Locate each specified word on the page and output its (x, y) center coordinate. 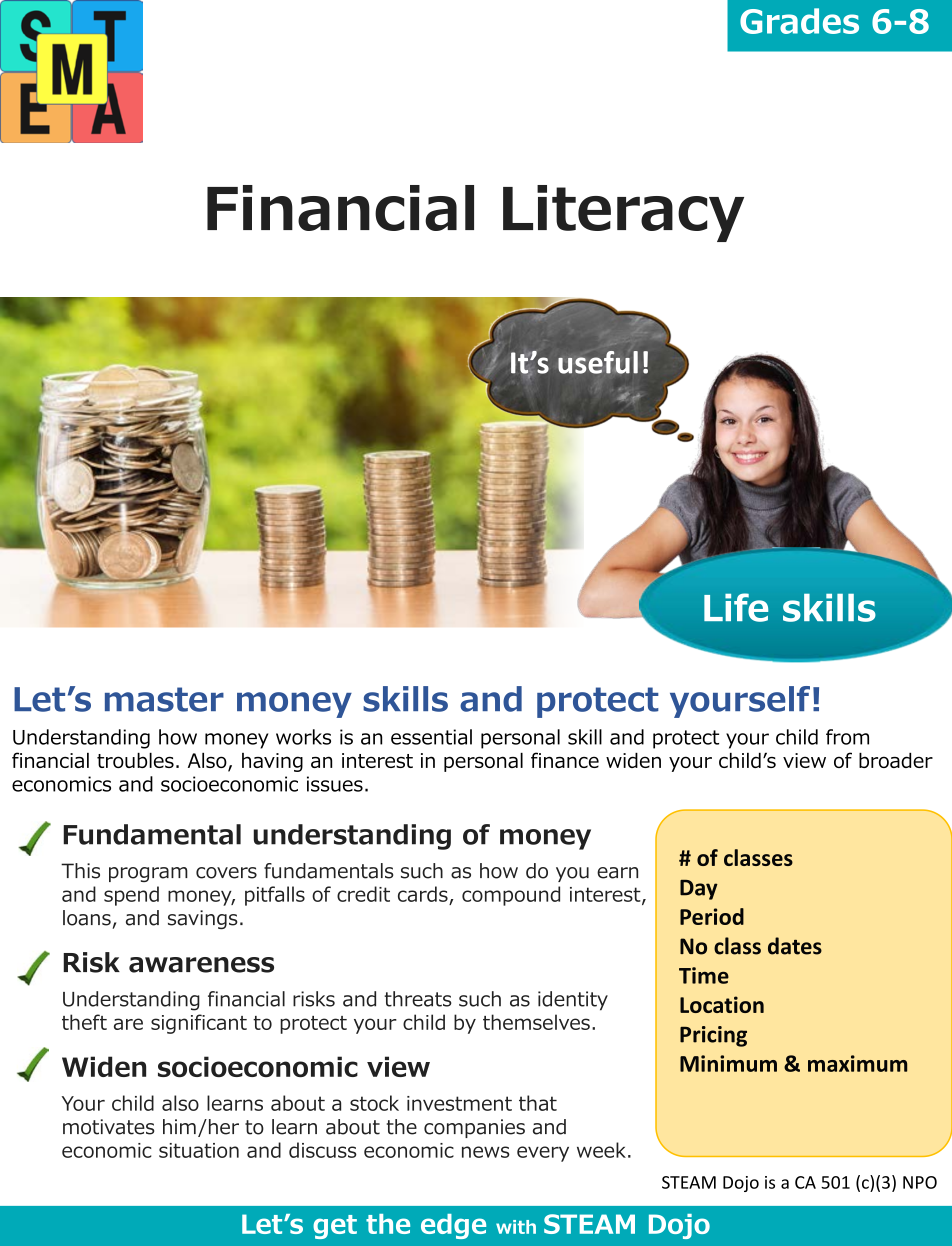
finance (565, 760)
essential (431, 737)
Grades (799, 21)
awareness (201, 965)
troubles (135, 760)
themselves (536, 1022)
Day (699, 890)
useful (598, 362)
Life (736, 607)
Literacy (623, 213)
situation (199, 1150)
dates (795, 946)
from (847, 737)
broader (896, 760)
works (303, 737)
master (164, 699)
